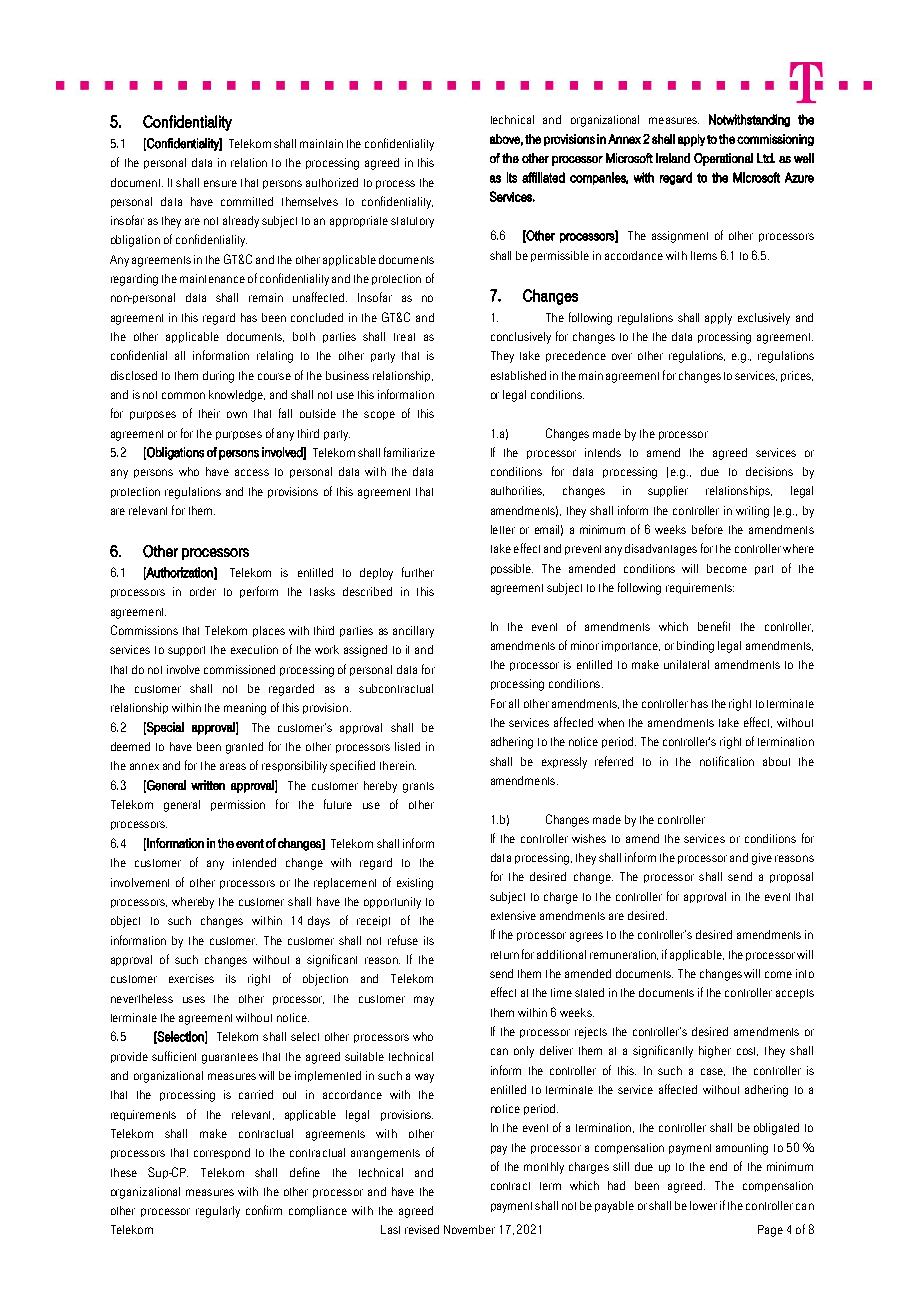 This screenshot has width=924, height=1308. What do you see at coordinates (543, 177) in the screenshot?
I see `affiliated` at bounding box center [543, 177].
